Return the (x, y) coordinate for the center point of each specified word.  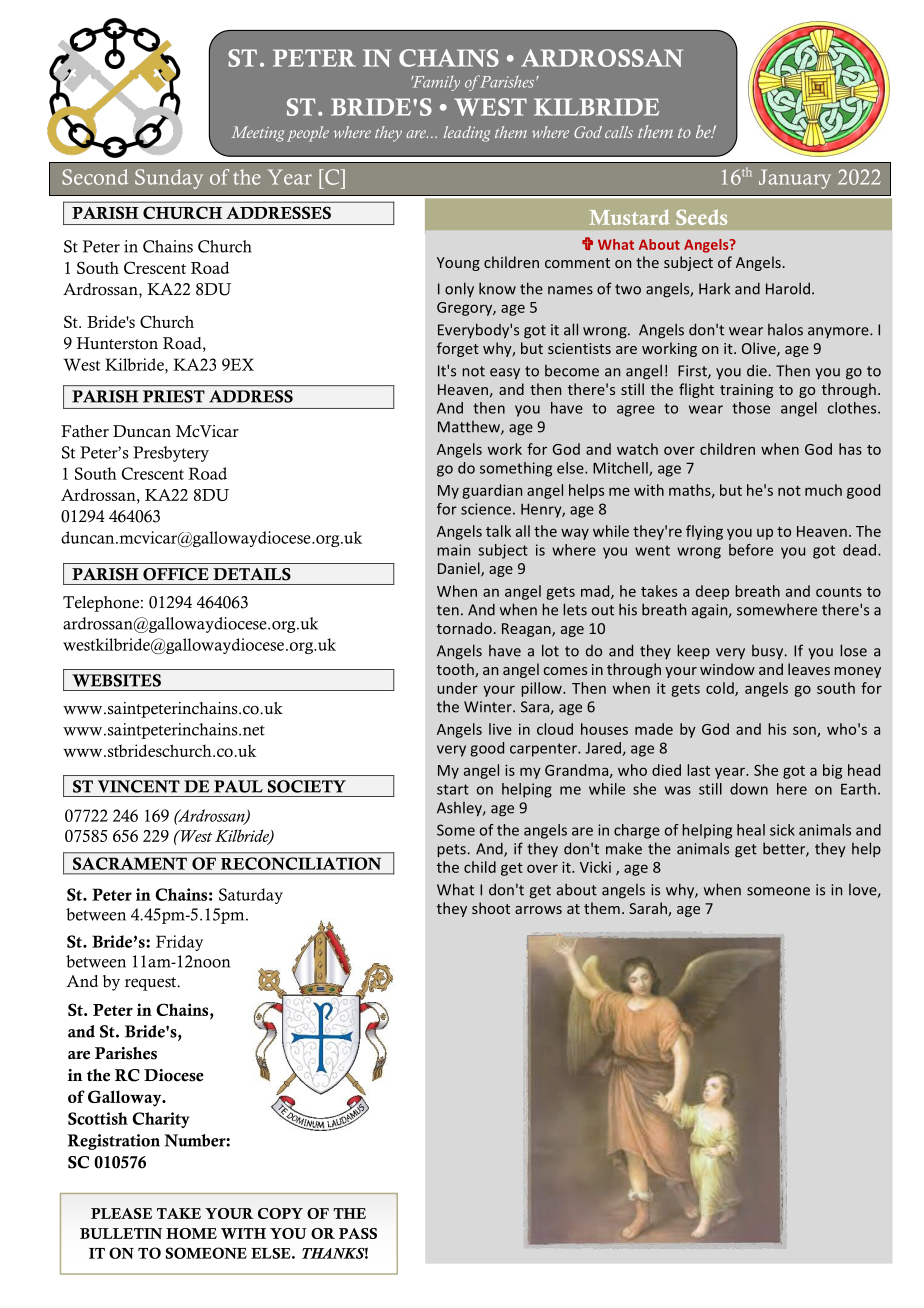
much (823, 490)
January (795, 179)
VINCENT (139, 786)
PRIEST (174, 396)
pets (451, 851)
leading (467, 134)
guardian (492, 491)
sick (782, 830)
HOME (191, 1233)
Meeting (258, 134)
